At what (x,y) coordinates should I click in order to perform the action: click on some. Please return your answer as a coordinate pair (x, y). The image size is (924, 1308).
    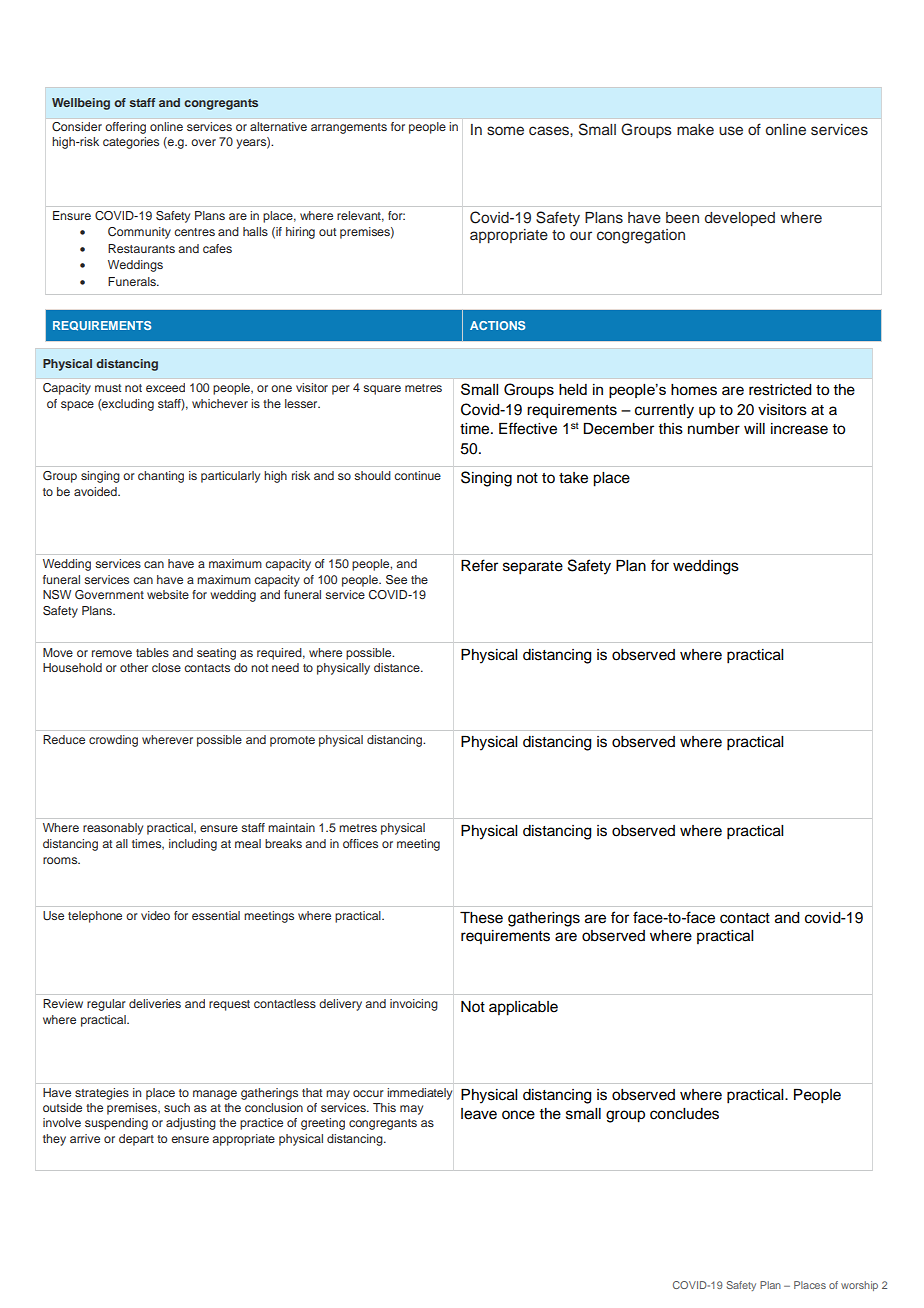
    Looking at the image, I should click on (505, 130).
